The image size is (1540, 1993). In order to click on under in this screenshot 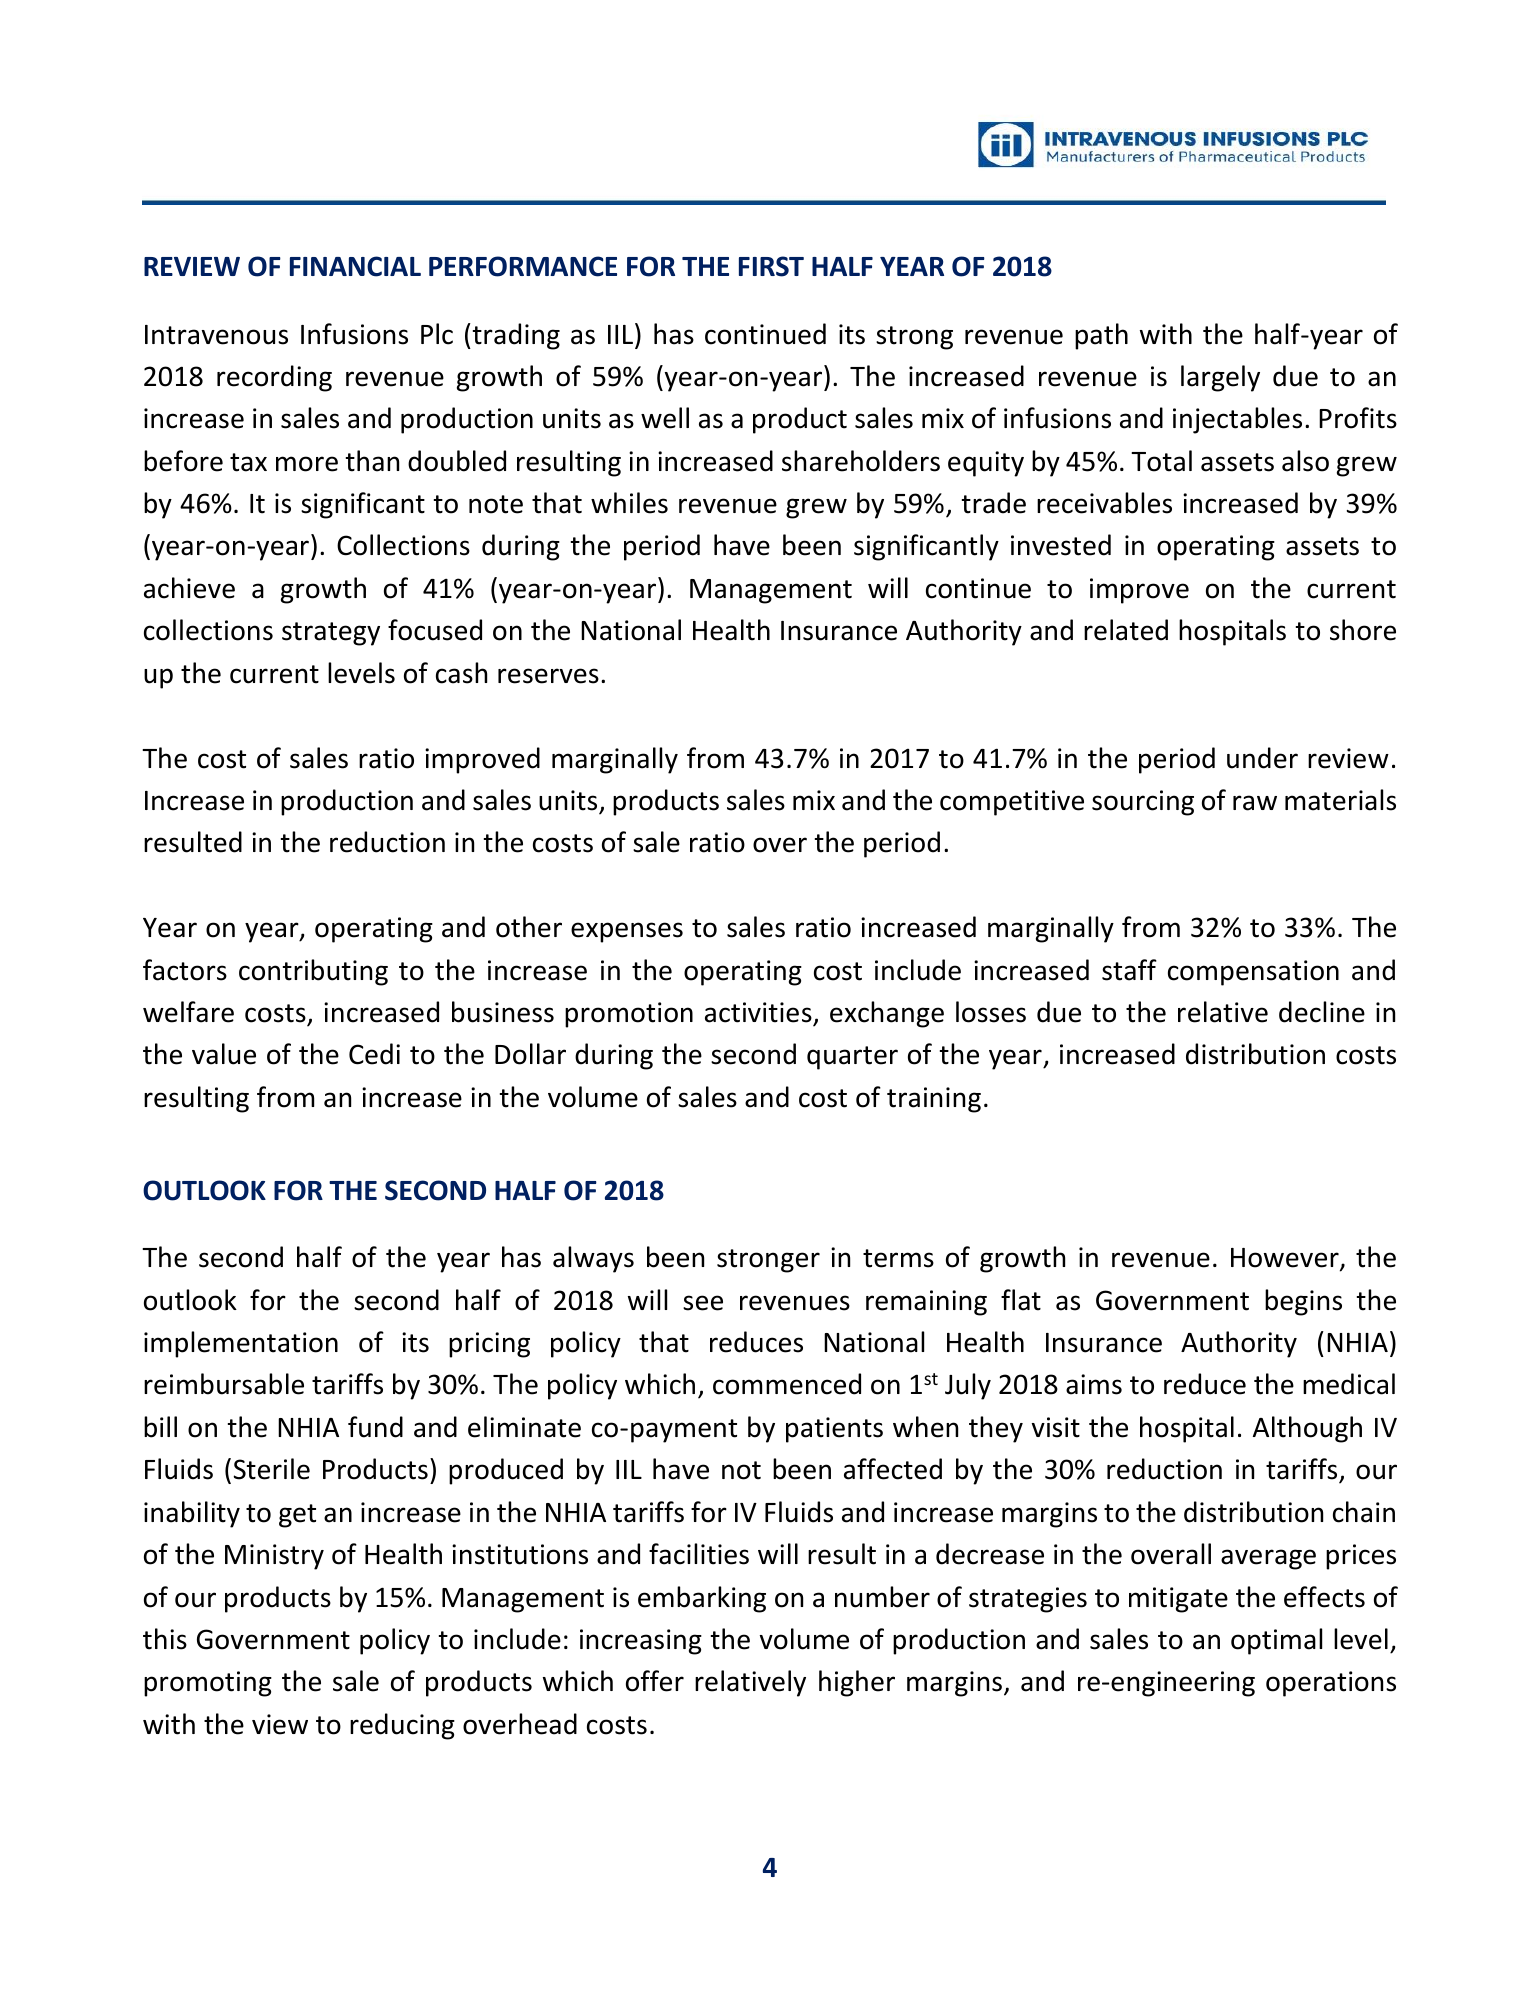, I will do `click(1262, 758)`.
